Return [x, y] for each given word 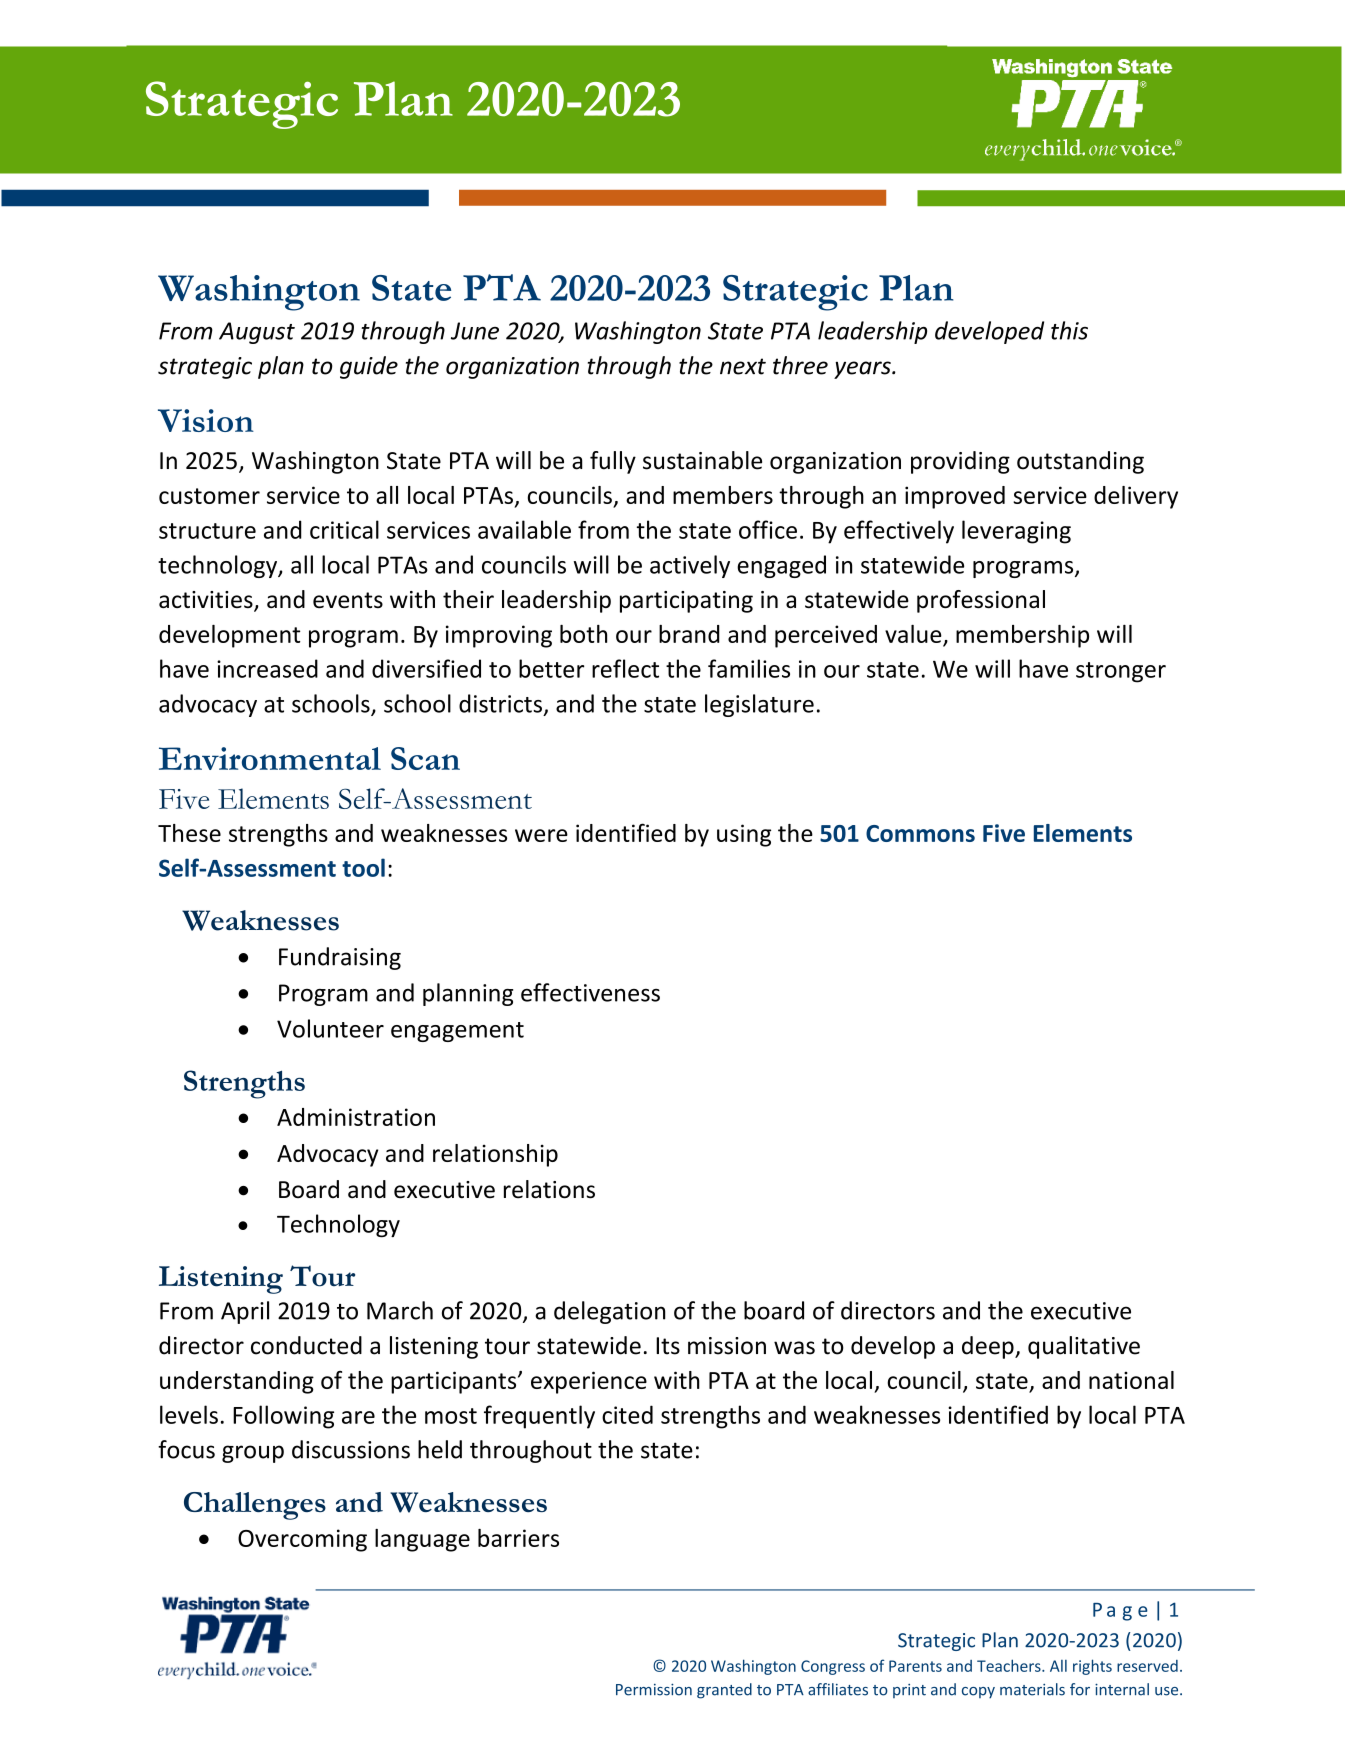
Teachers [1010, 1665]
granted [724, 1691]
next [743, 366]
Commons [920, 833]
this [1069, 330]
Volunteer [330, 1028]
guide [369, 367]
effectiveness [590, 992]
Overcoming [302, 1540]
